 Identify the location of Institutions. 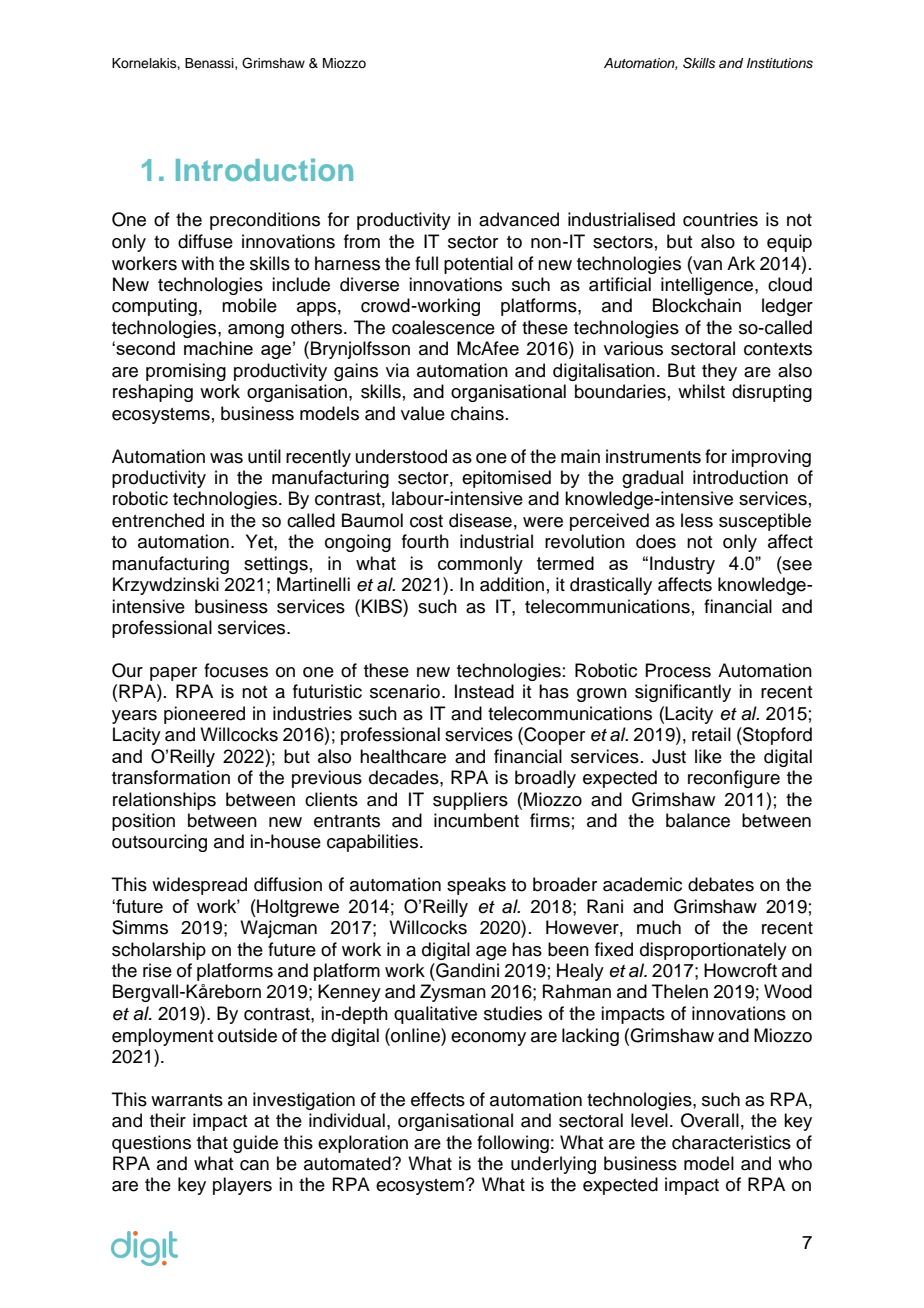
(780, 63).
